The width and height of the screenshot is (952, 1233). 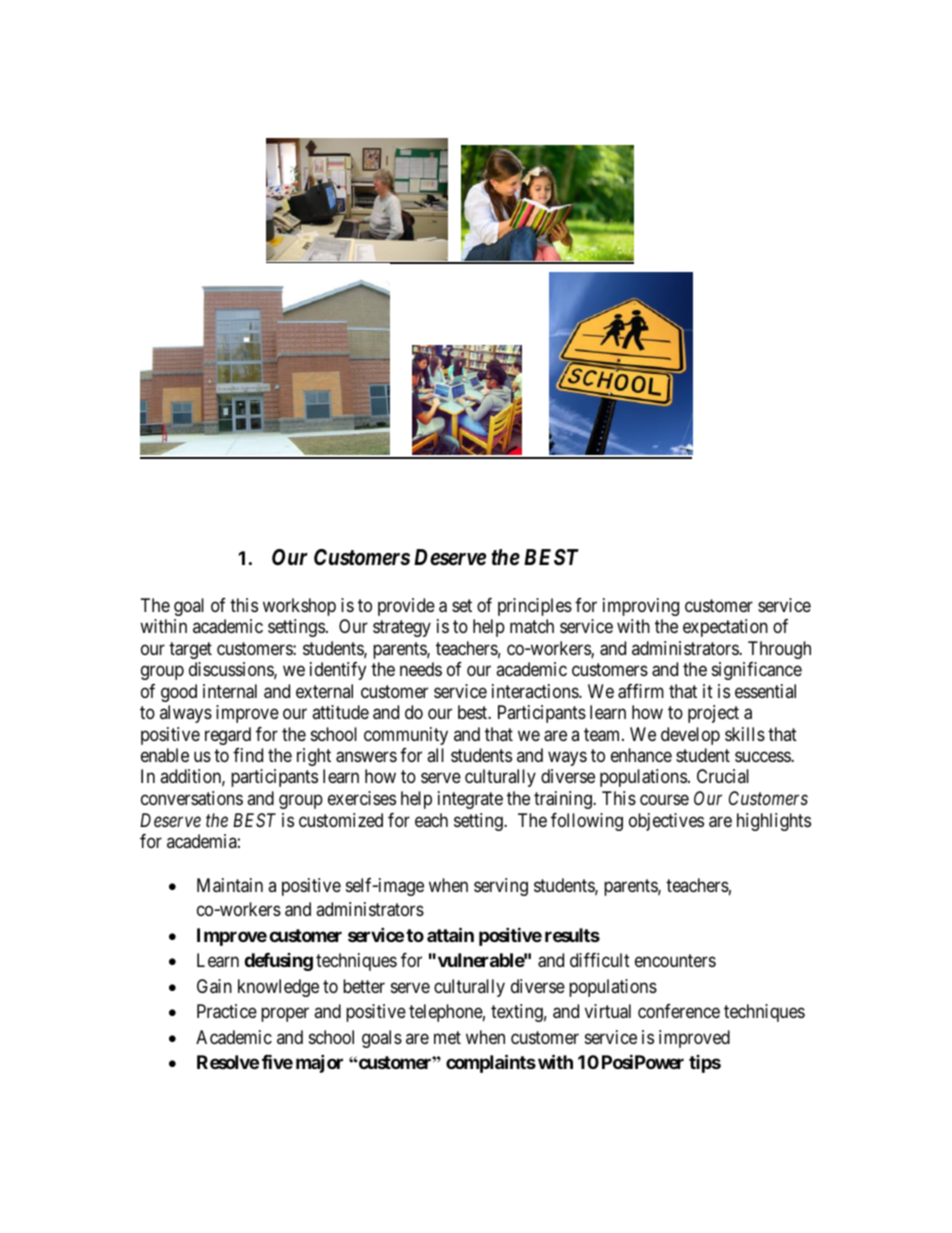 I want to click on match, so click(x=532, y=626).
